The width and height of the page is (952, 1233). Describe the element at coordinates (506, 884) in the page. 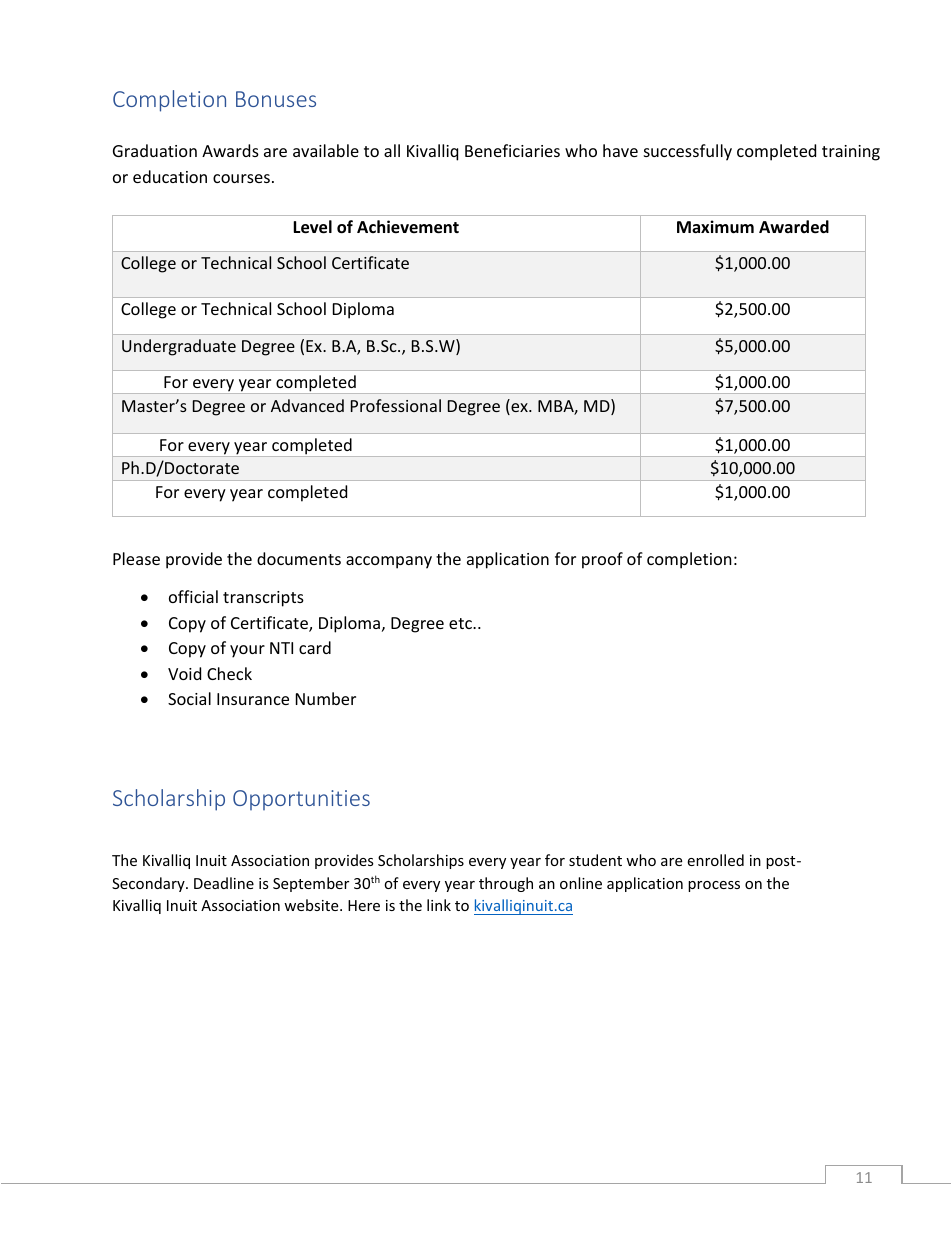

I see `through` at that location.
